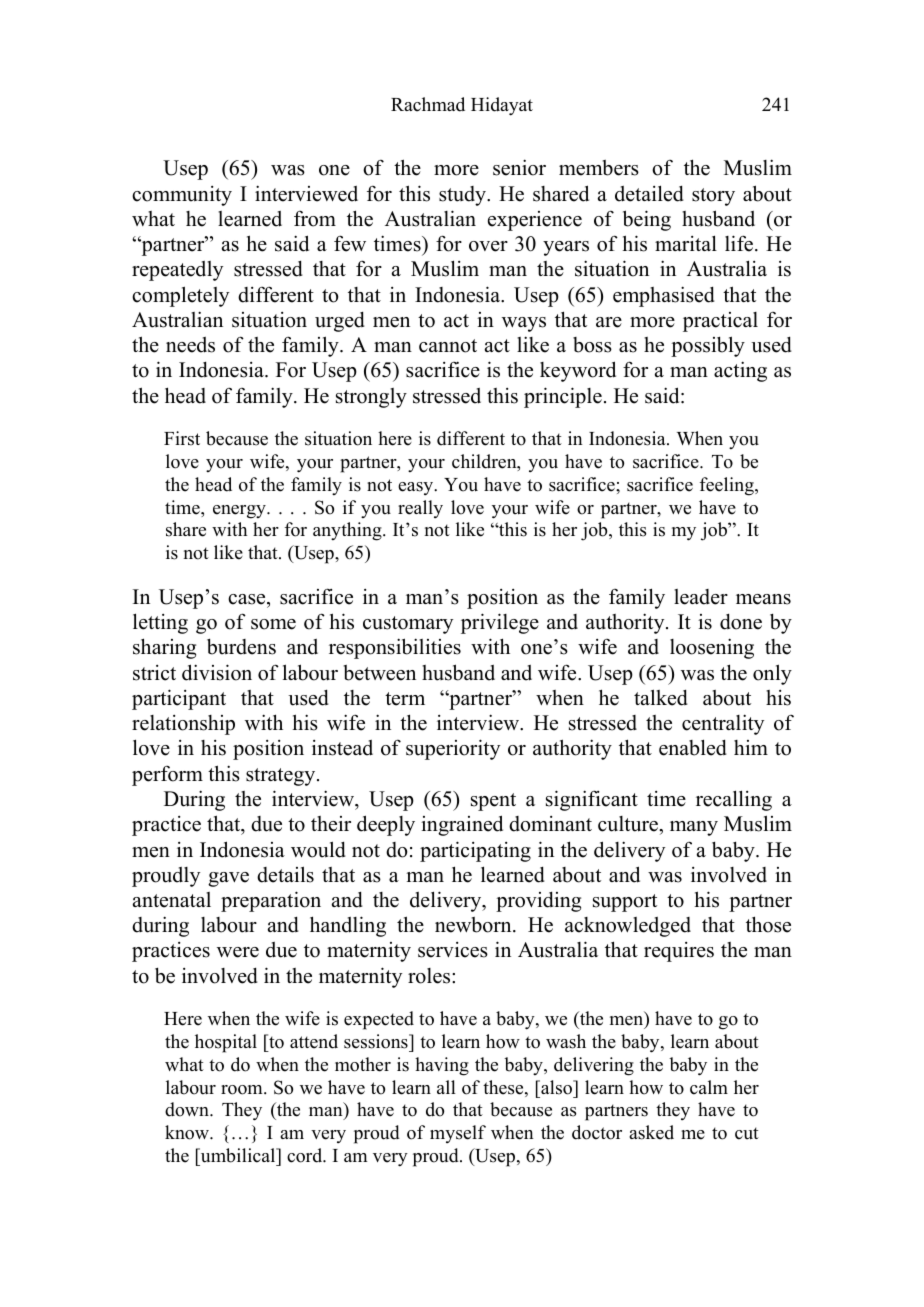  What do you see at coordinates (474, 925) in the screenshot?
I see `newborn` at bounding box center [474, 925].
